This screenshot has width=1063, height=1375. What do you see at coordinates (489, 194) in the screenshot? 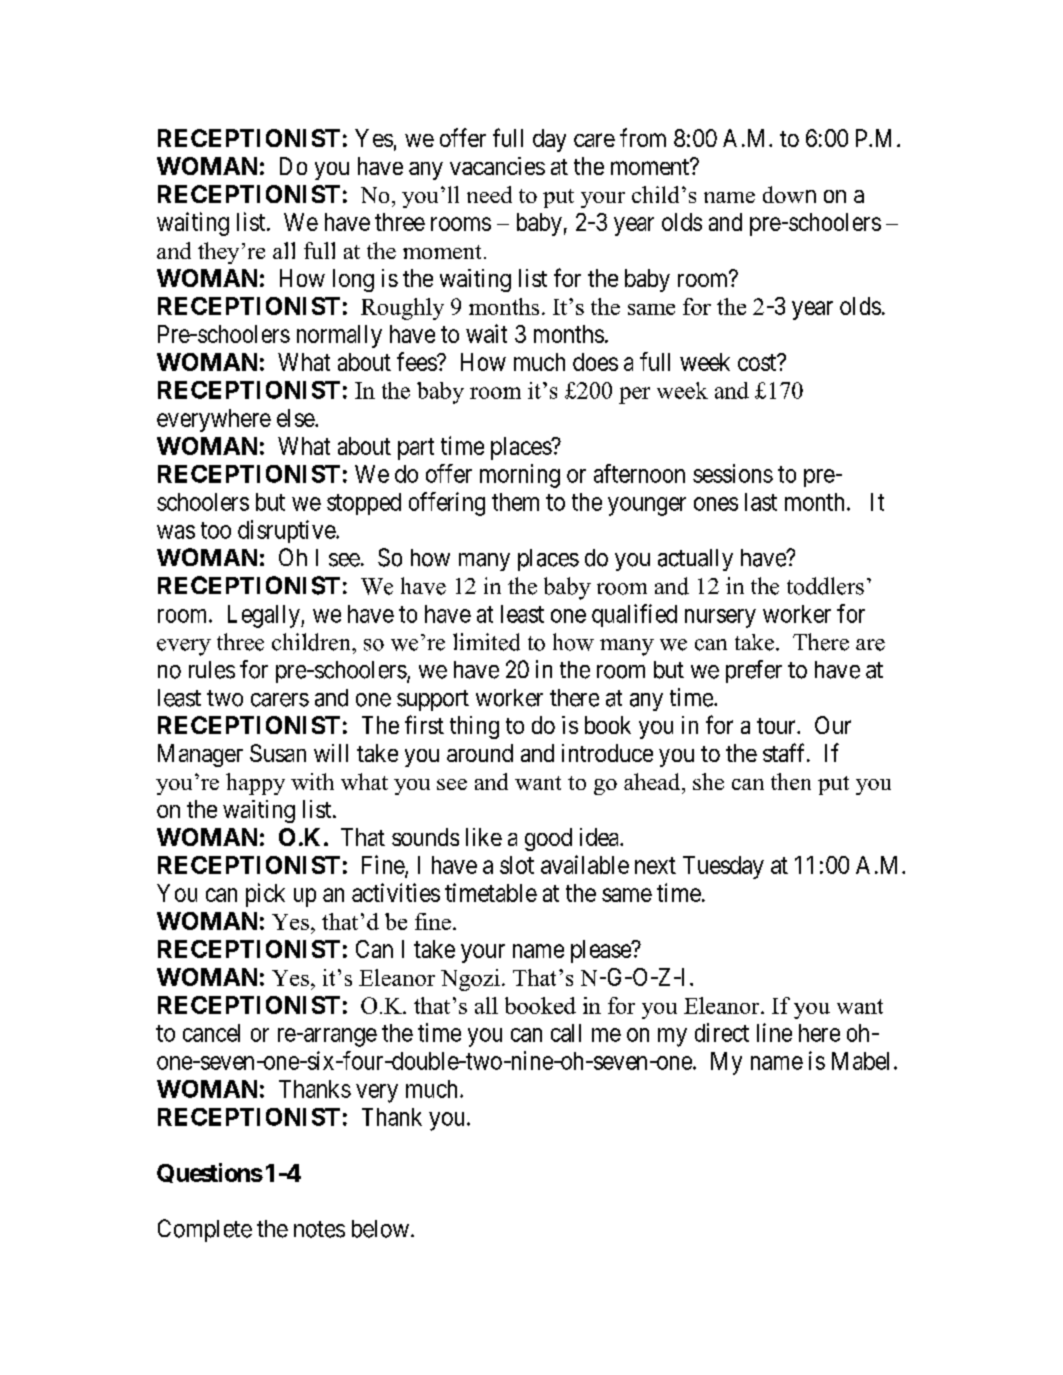
I see `need` at bounding box center [489, 194].
